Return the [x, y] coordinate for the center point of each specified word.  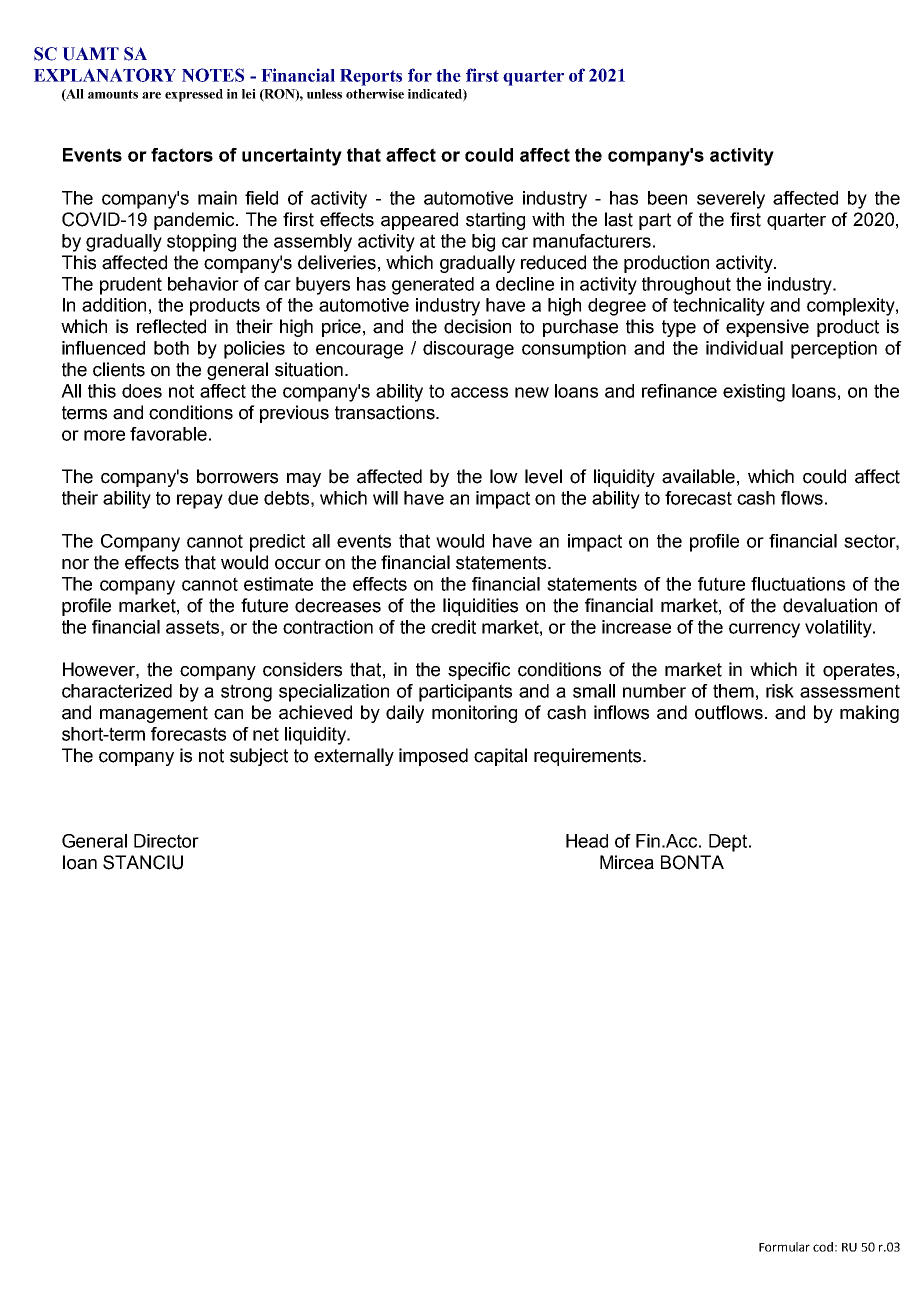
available [698, 476]
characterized [117, 691]
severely [731, 200]
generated [433, 286]
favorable [168, 434]
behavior [203, 284]
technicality [719, 307]
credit [453, 627]
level [543, 476]
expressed [194, 95]
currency [764, 630]
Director [166, 841]
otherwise [375, 94]
